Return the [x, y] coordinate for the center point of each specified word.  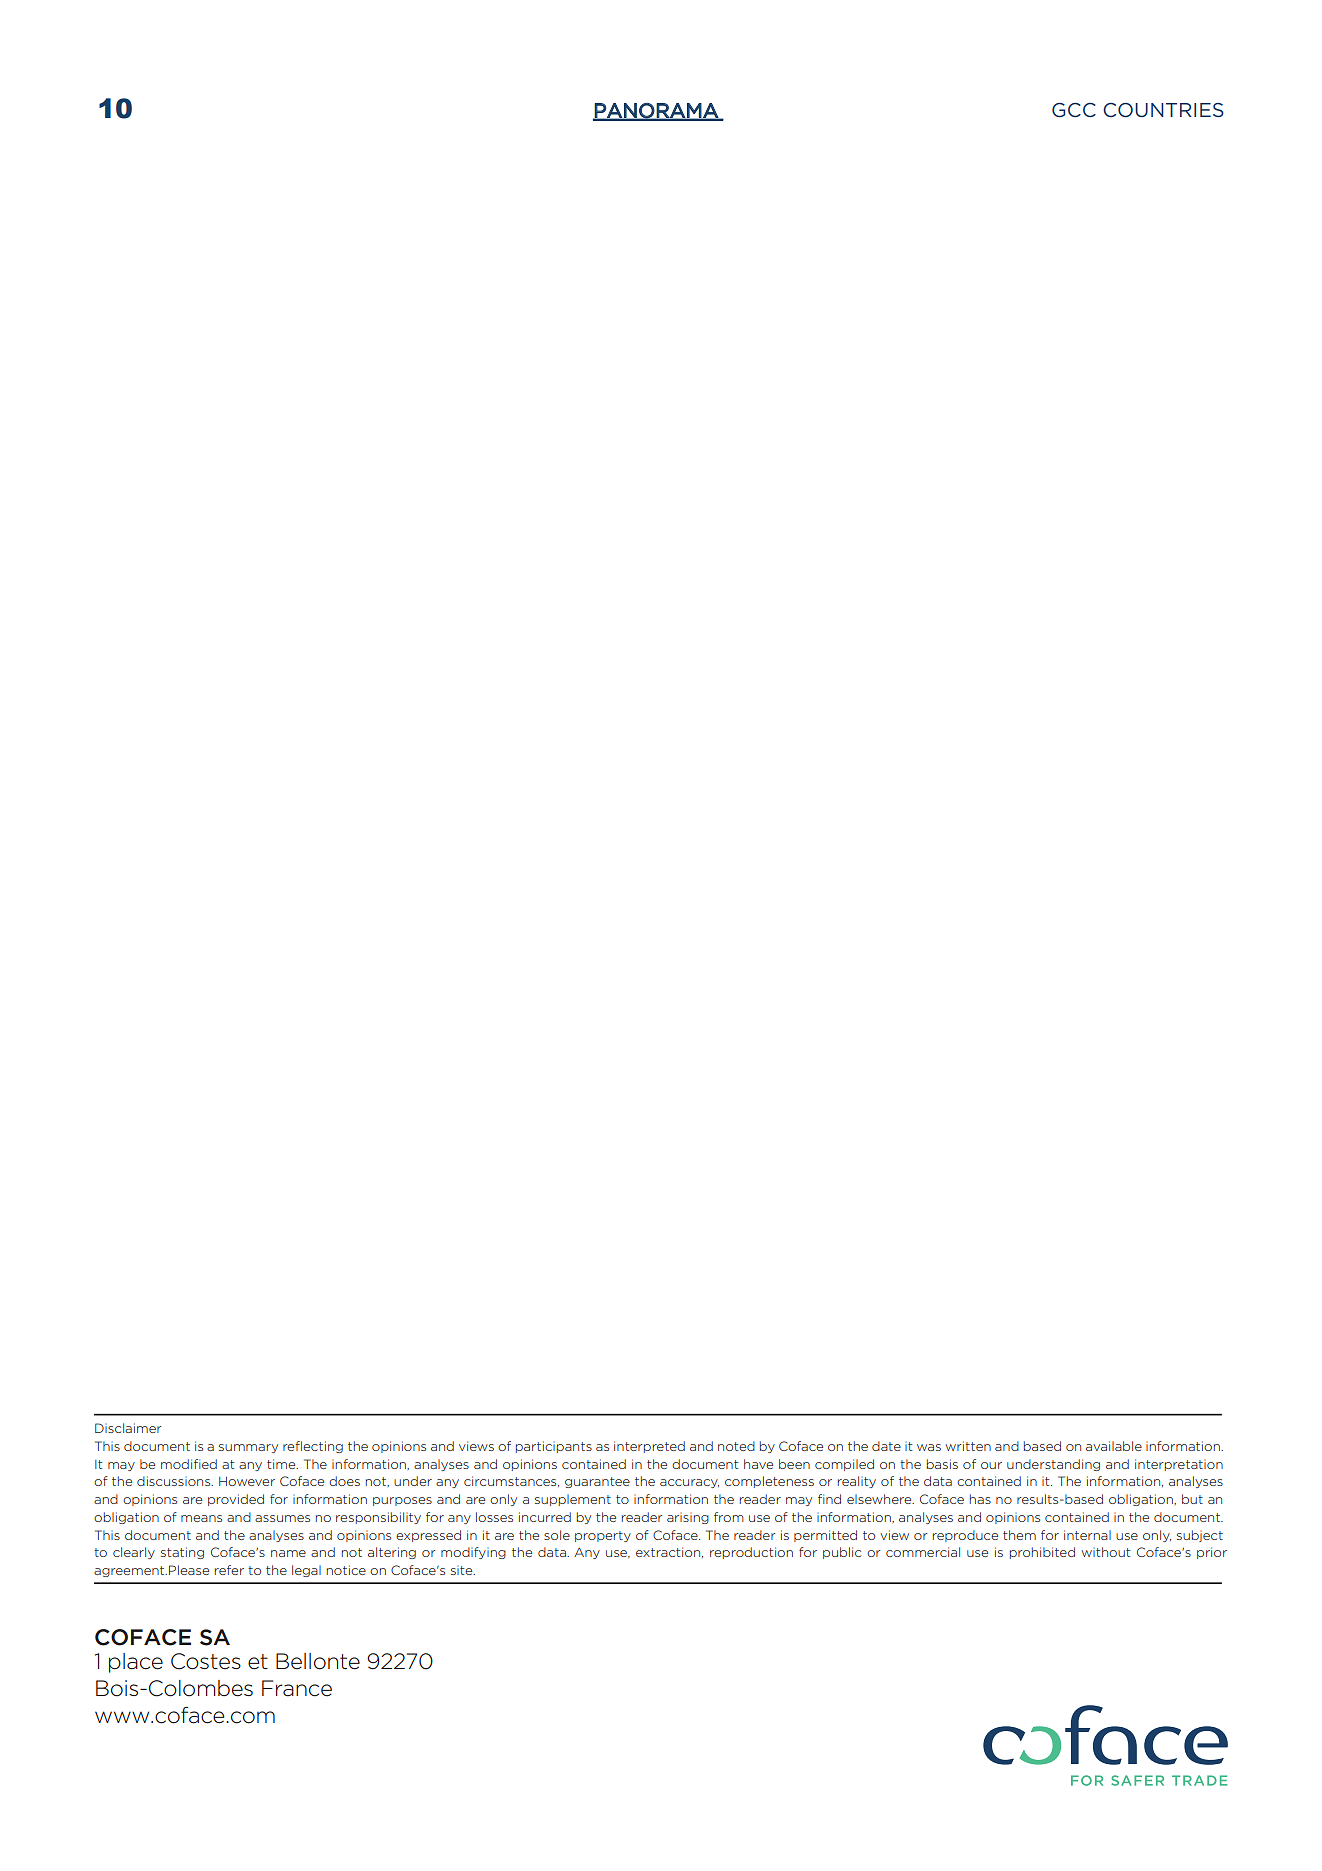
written [968, 1446]
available [1114, 1446]
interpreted [649, 1447]
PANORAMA [656, 111]
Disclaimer [128, 1428]
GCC [1074, 110]
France [297, 1688]
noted [736, 1446]
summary [248, 1448]
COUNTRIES [1163, 110]
